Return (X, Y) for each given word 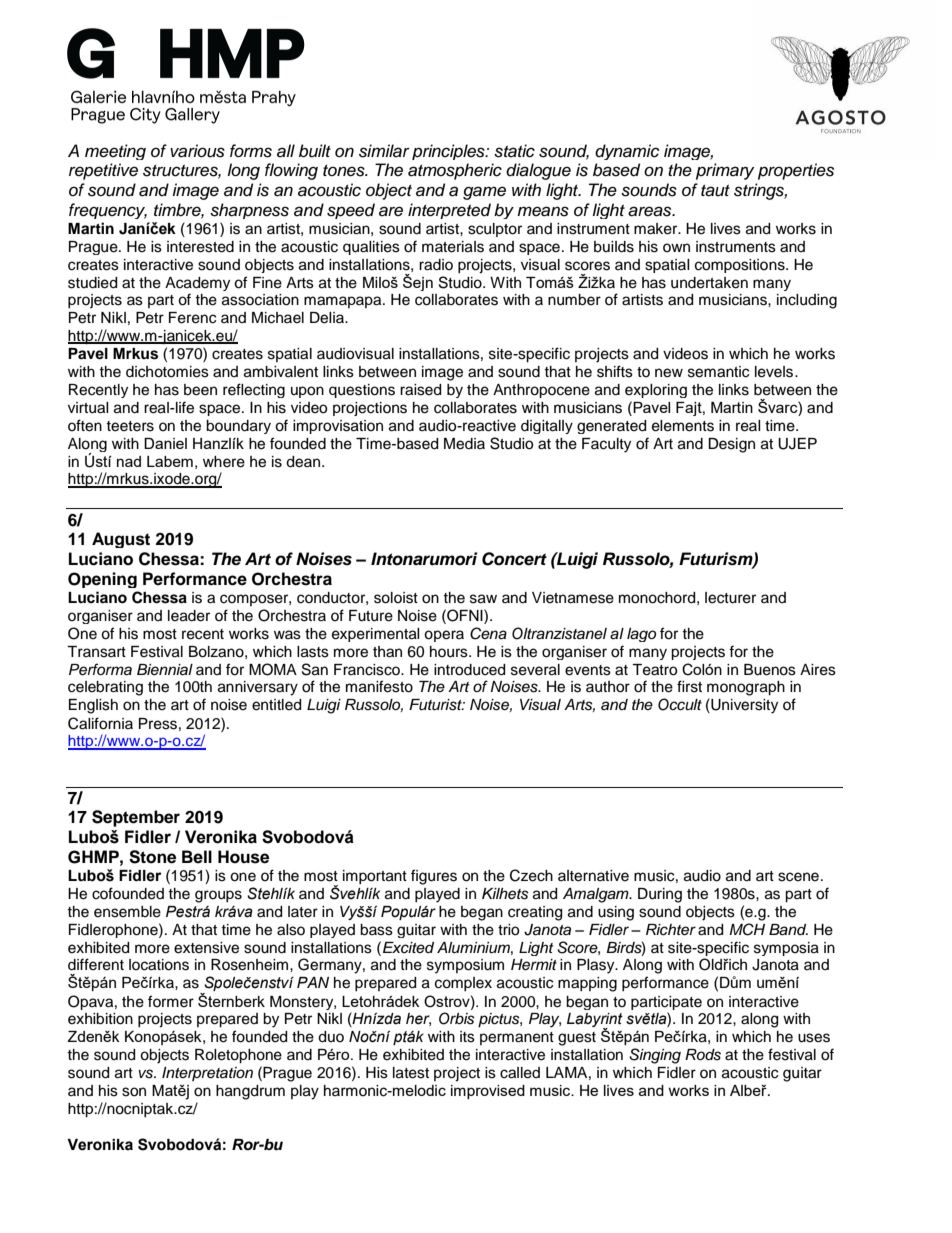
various (197, 151)
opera (444, 636)
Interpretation (207, 1074)
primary (725, 171)
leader (189, 616)
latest (411, 1073)
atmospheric (455, 171)
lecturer (730, 598)
